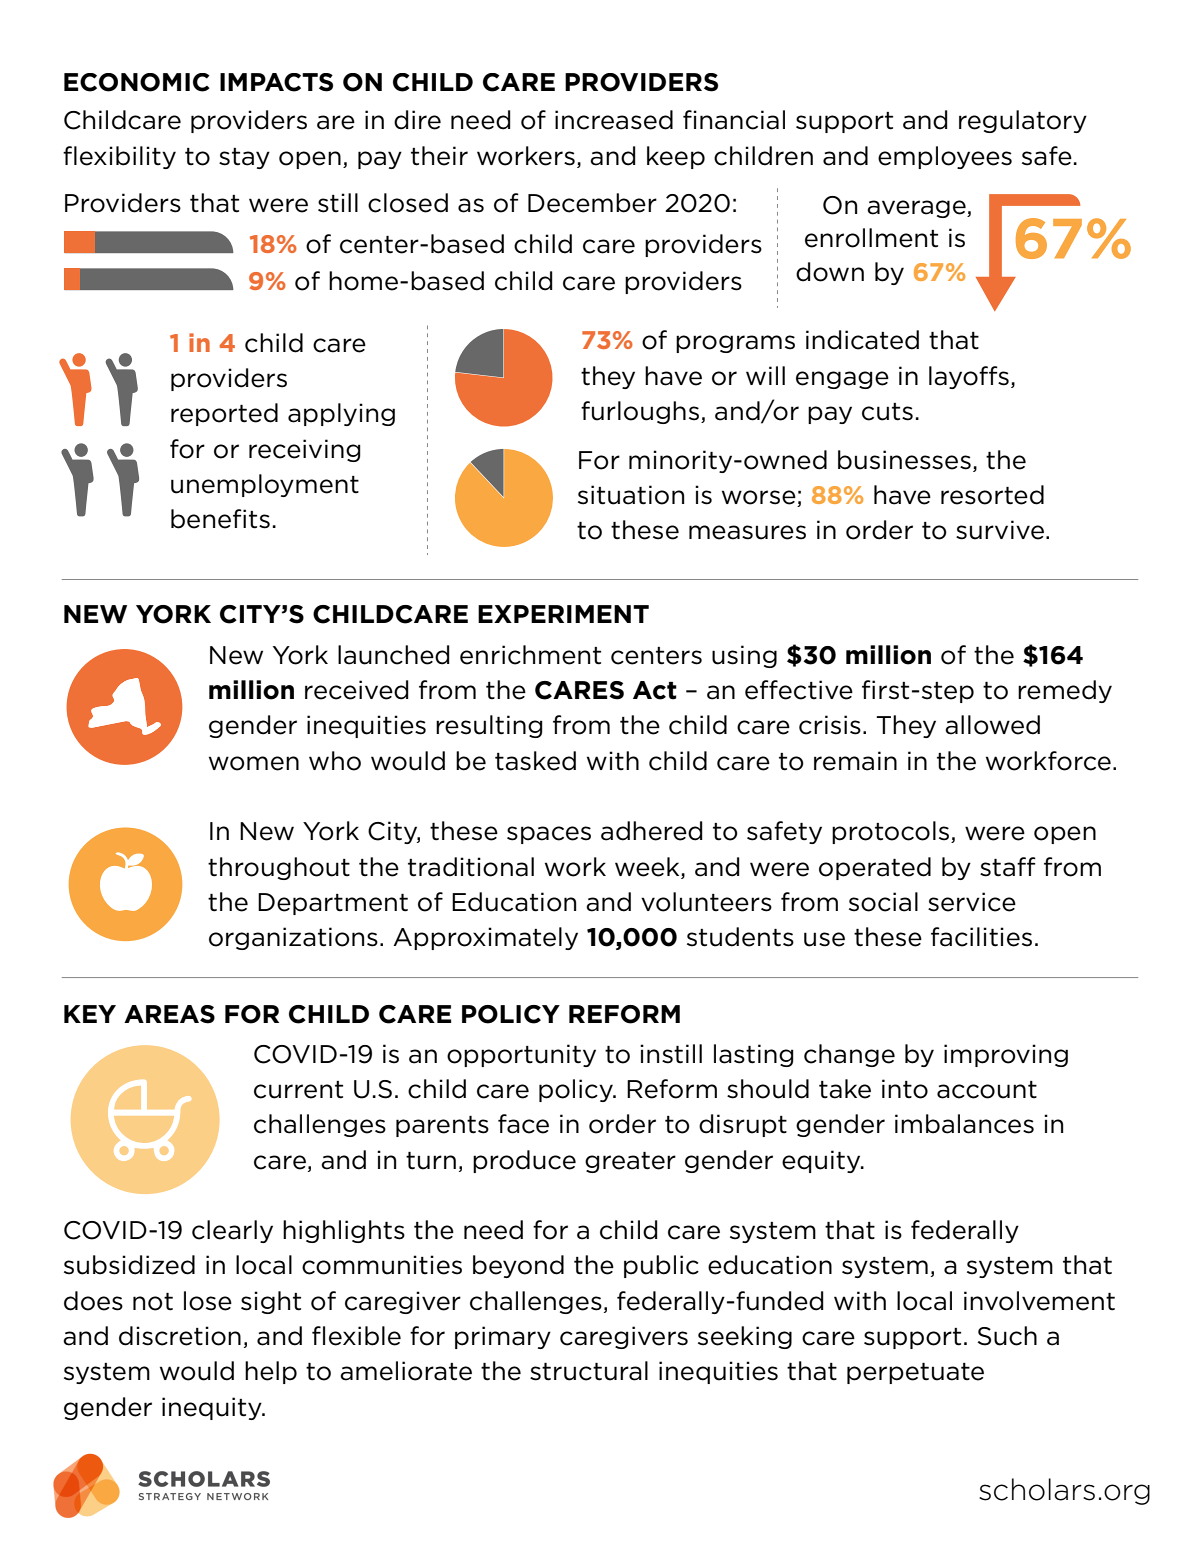 The width and height of the screenshot is (1200, 1553). What do you see at coordinates (1000, 530) in the screenshot?
I see `survive` at bounding box center [1000, 530].
